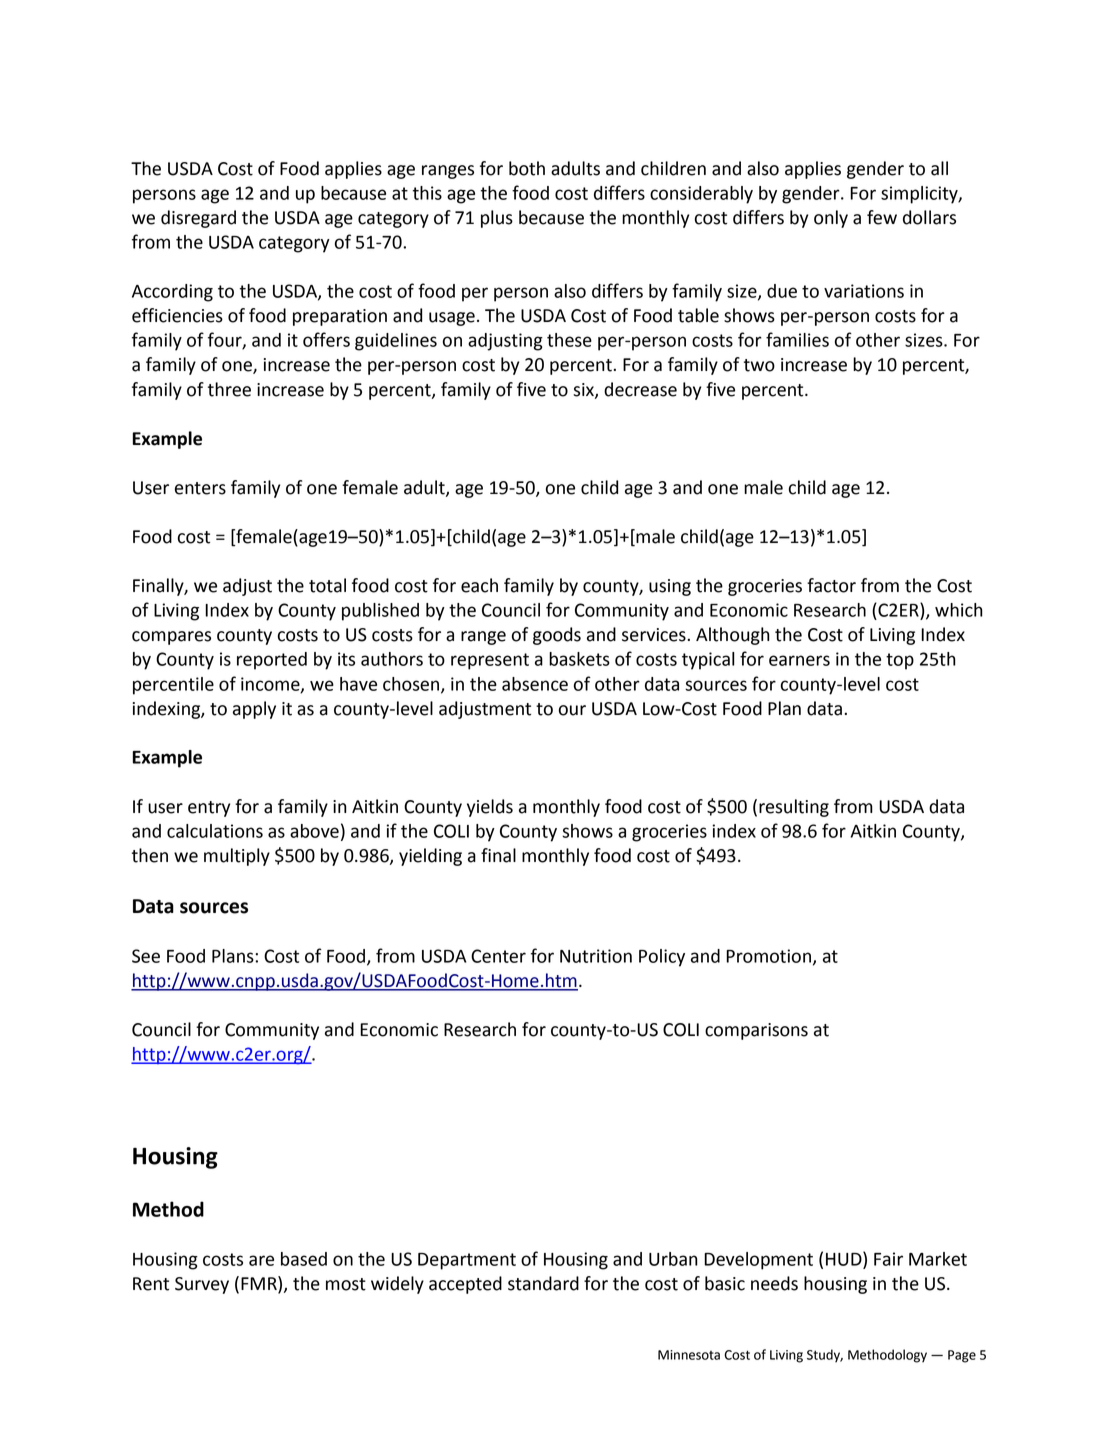 This screenshot has width=1118, height=1447. Describe the element at coordinates (768, 956) in the screenshot. I see `Promotion` at that location.
